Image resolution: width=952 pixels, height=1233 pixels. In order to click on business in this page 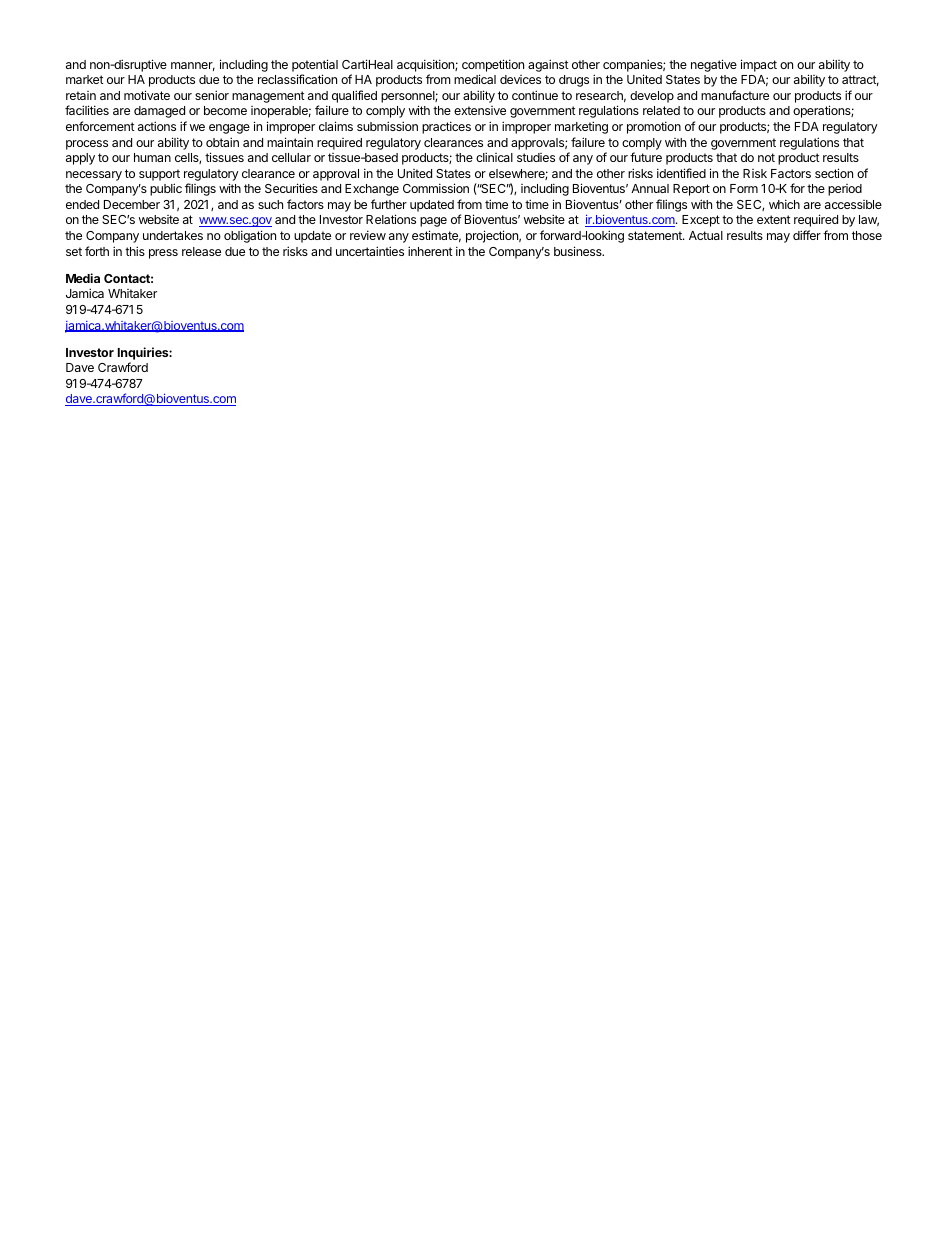, I will do `click(579, 251)`.
